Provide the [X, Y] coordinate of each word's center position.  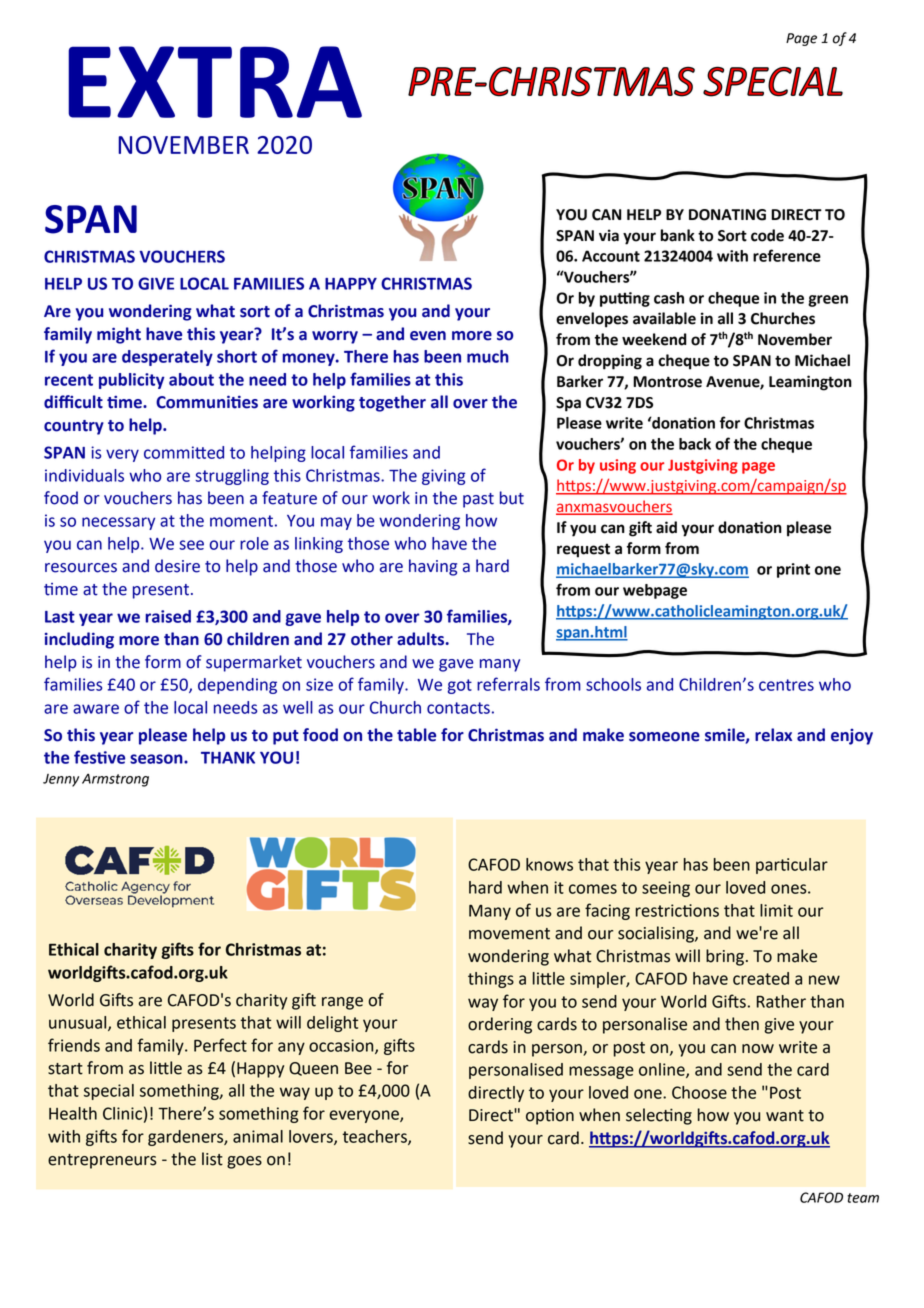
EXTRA [215, 82]
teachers [376, 1137]
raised [168, 616]
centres [786, 685]
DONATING [727, 215]
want [785, 1116]
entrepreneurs [102, 1161]
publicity [132, 381]
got [460, 686]
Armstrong [115, 780]
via [609, 235]
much [488, 356]
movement [509, 934]
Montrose [667, 382]
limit [776, 910]
